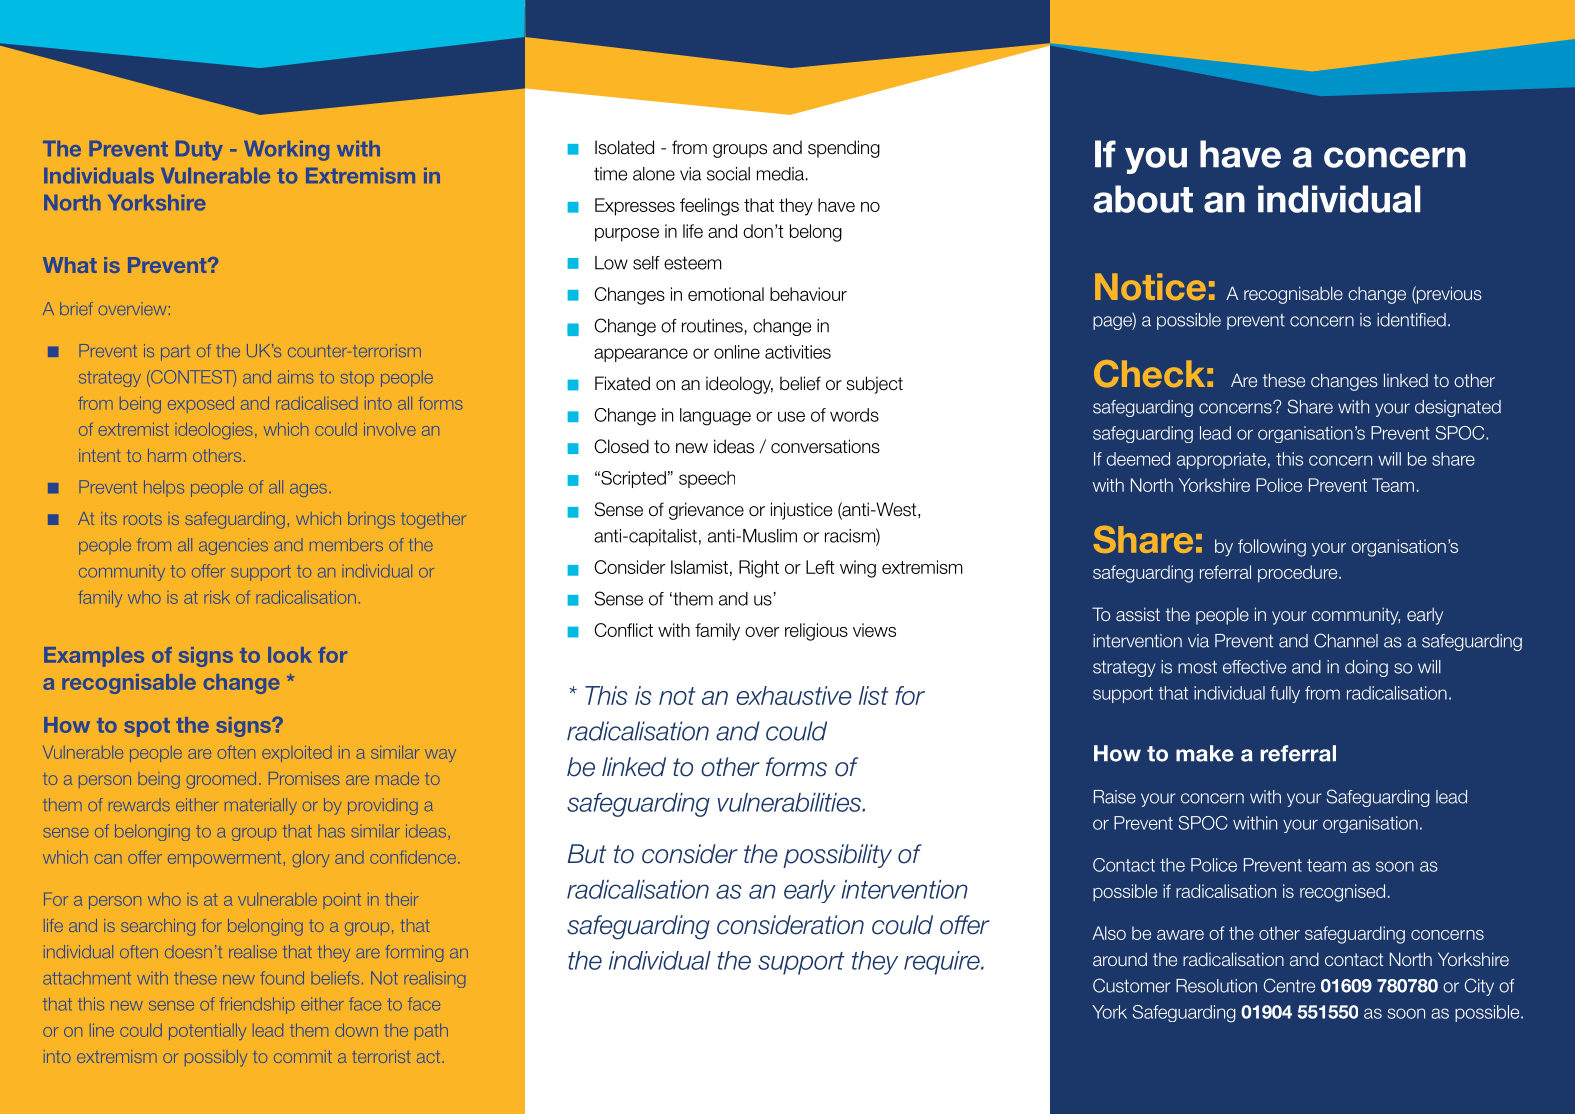 Image resolution: width=1575 pixels, height=1114 pixels. What do you see at coordinates (207, 1032) in the image?
I see `potentially` at bounding box center [207, 1032].
